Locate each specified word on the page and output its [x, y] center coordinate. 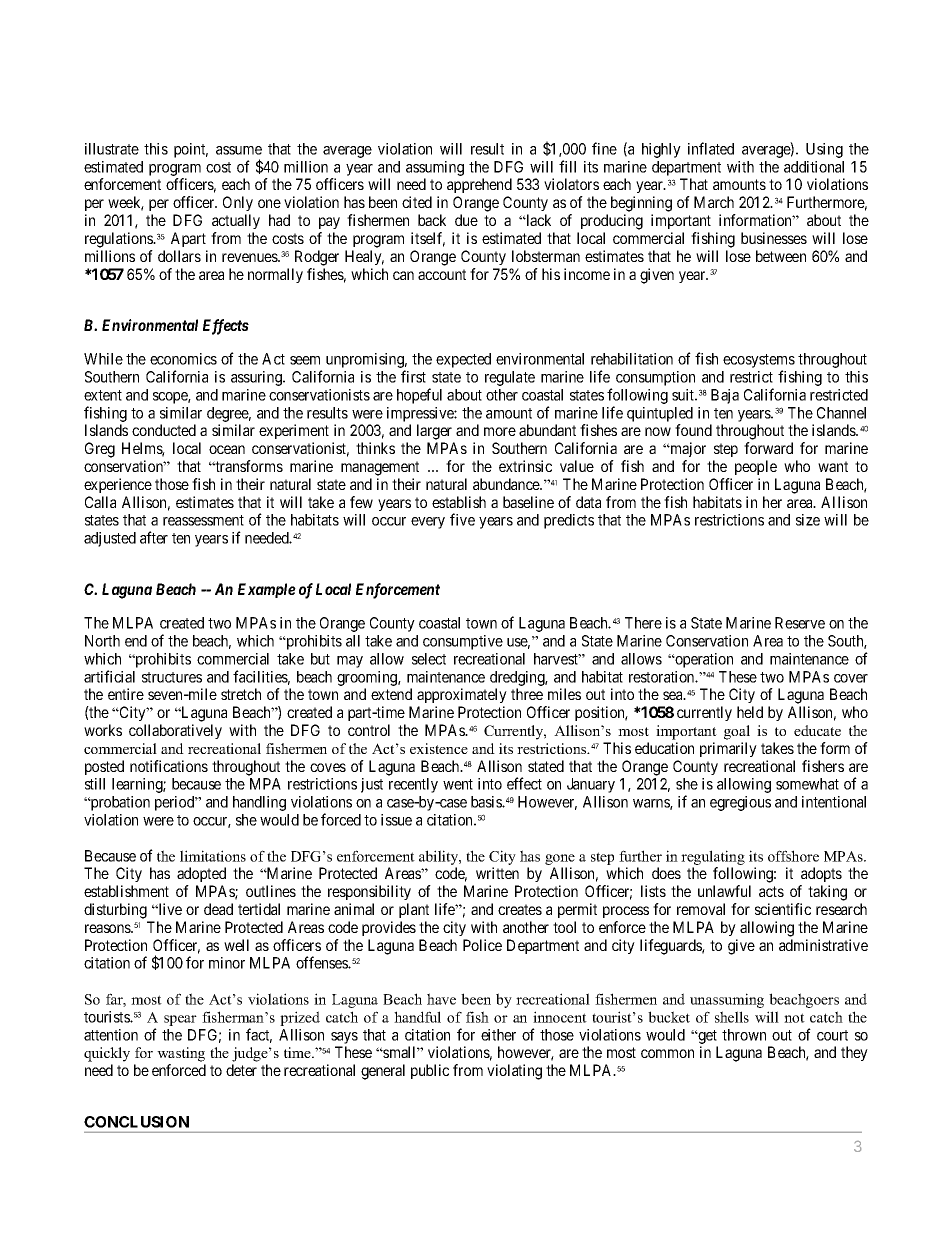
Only [238, 203]
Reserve [800, 623]
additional [814, 167]
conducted [164, 430]
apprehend [479, 185]
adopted [201, 874]
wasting [181, 1054]
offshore [793, 856]
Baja [725, 396]
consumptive [463, 642]
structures [172, 677]
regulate [510, 378]
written [497, 873]
